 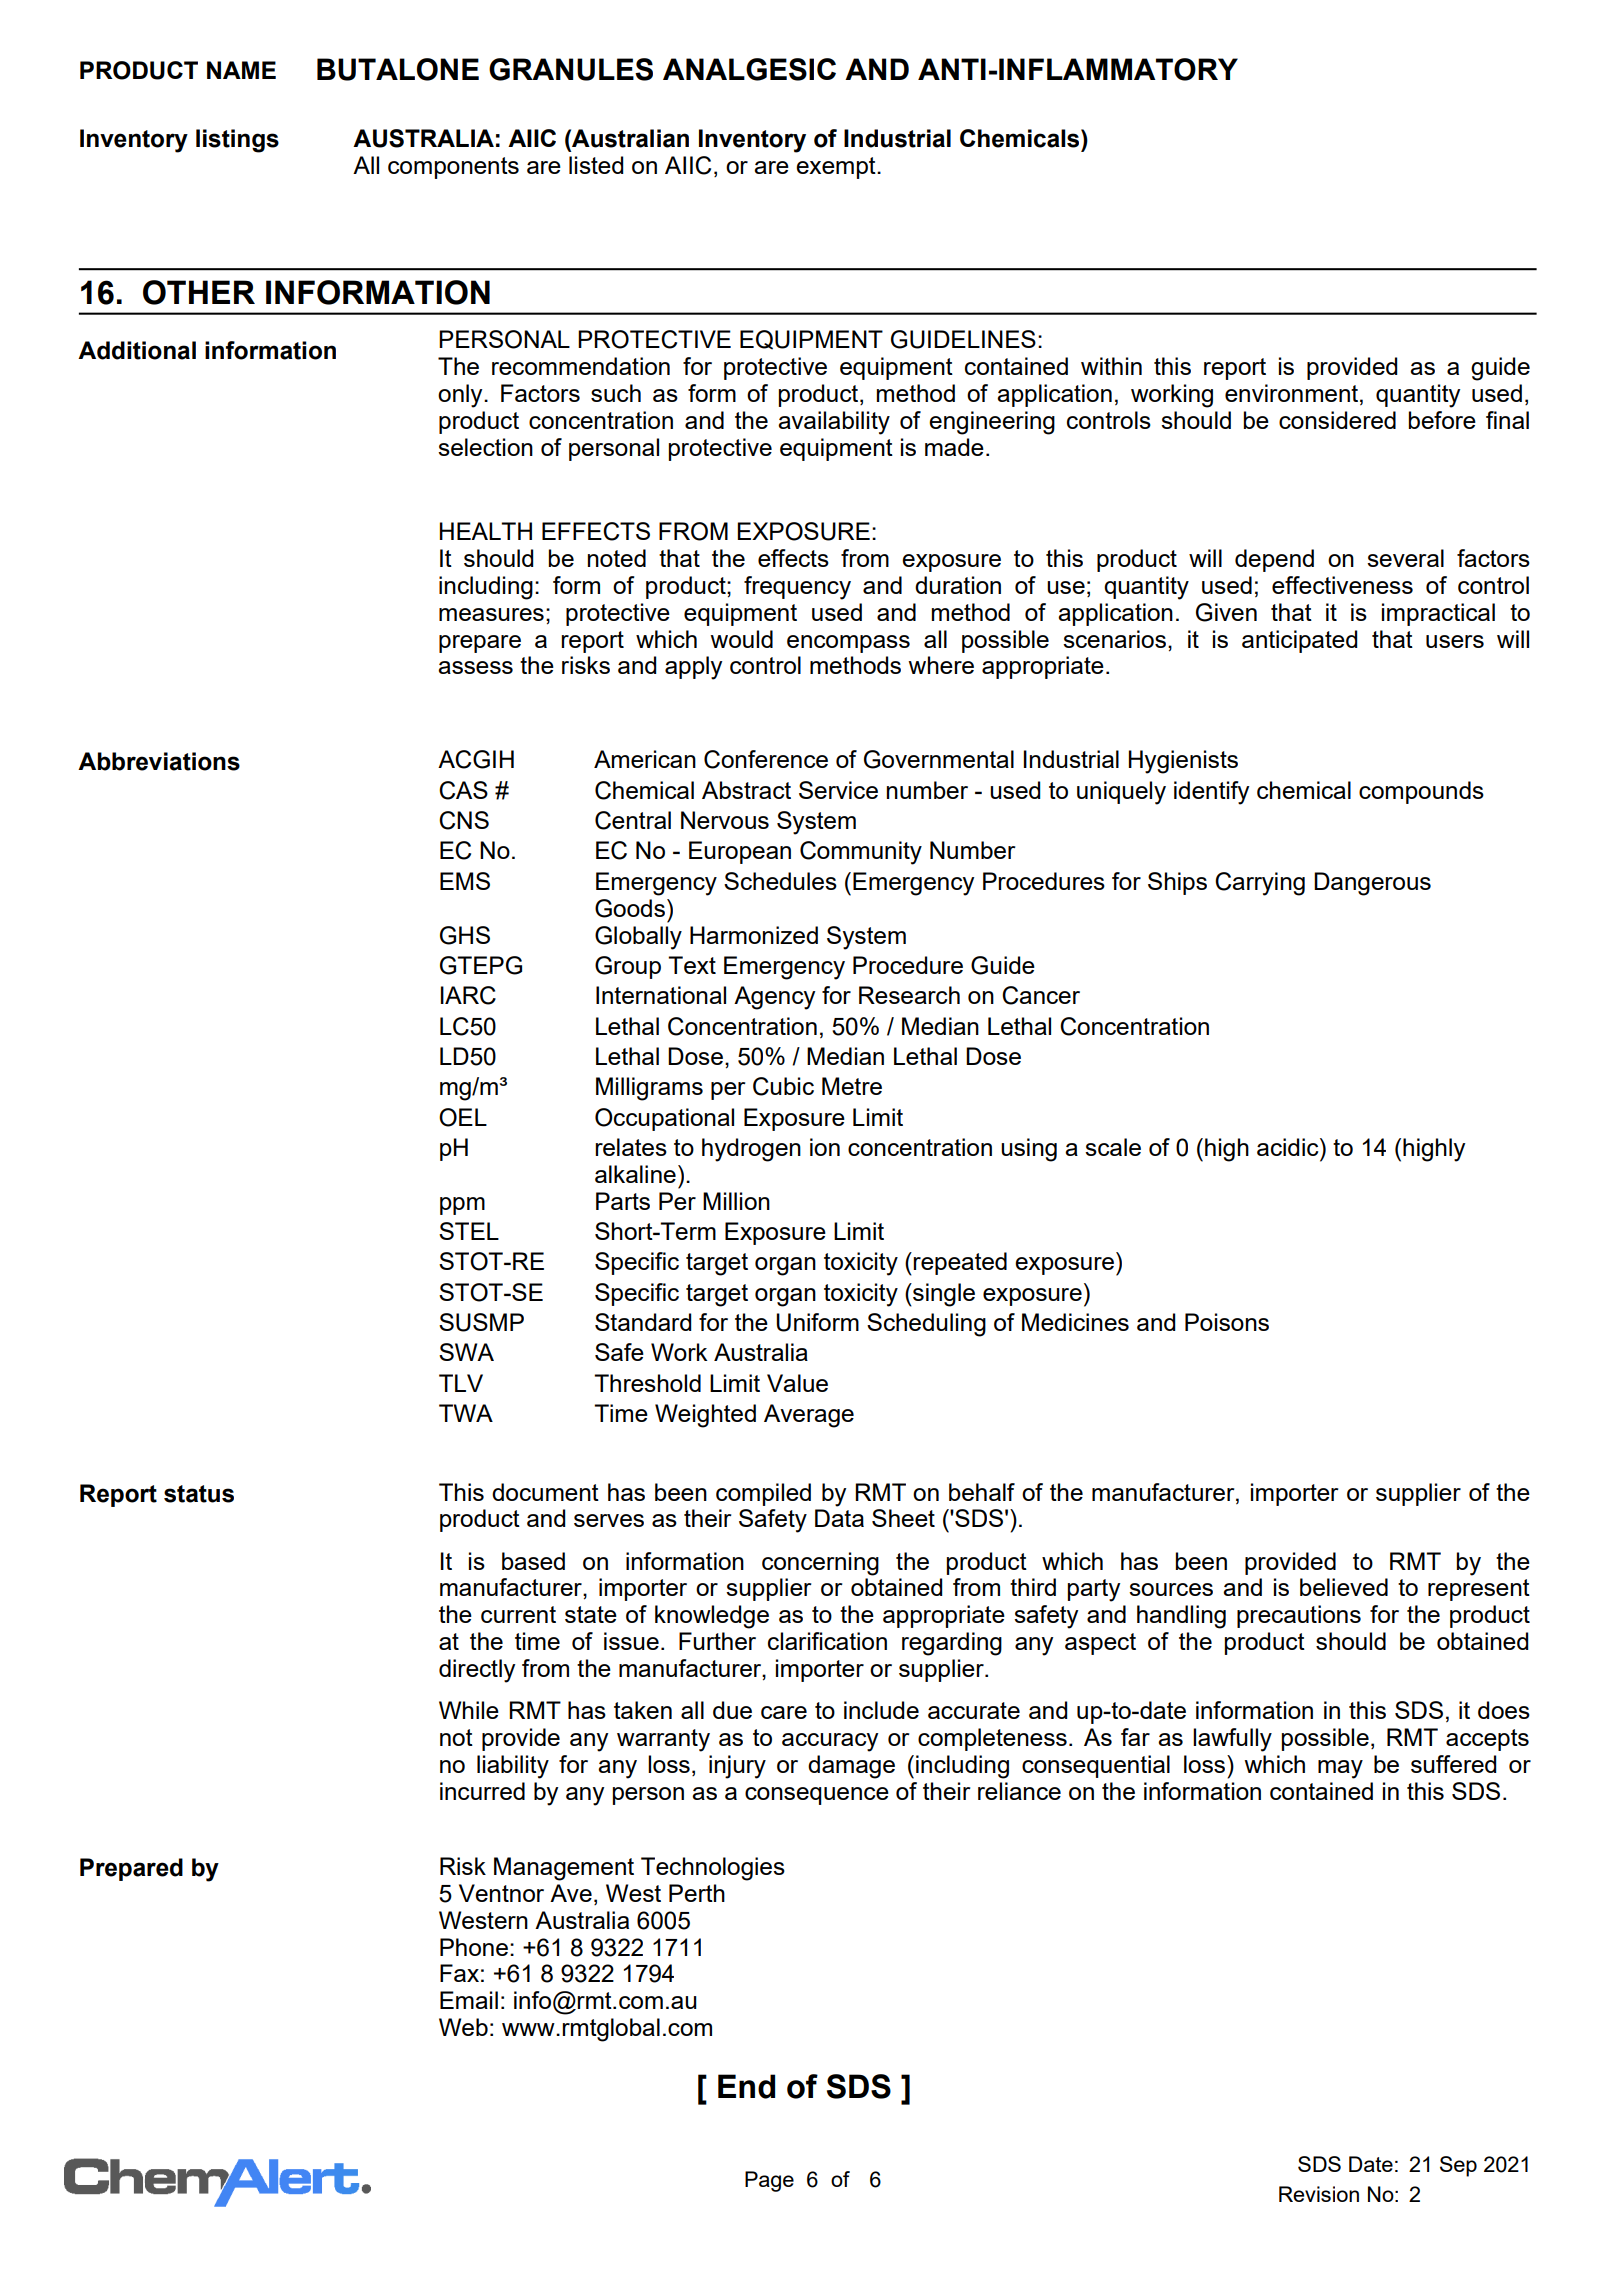 What do you see at coordinates (463, 2027) in the image?
I see `Web` at bounding box center [463, 2027].
